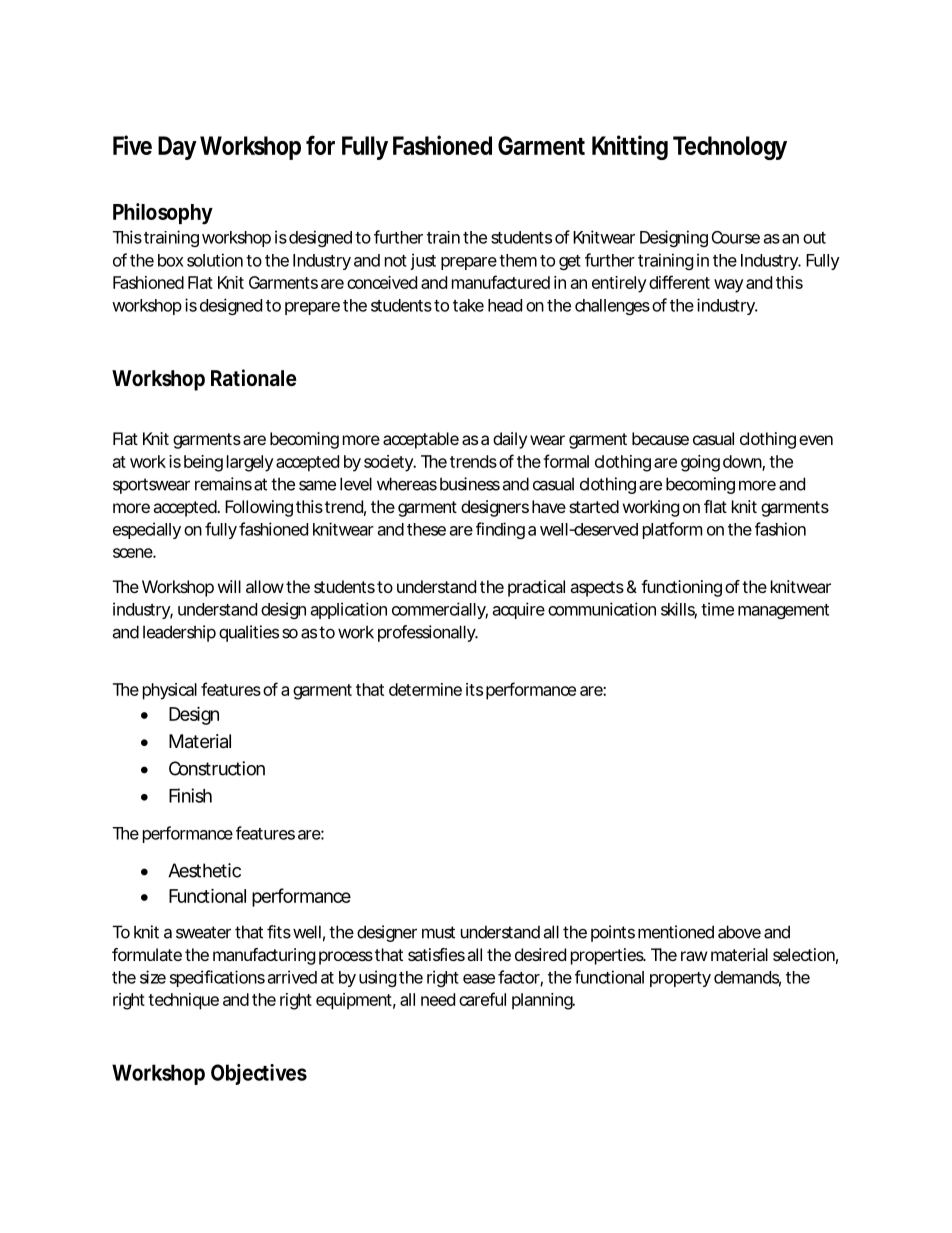 Image resolution: width=952 pixels, height=1233 pixels. Describe the element at coordinates (519, 610) in the screenshot. I see `acquire` at that location.
